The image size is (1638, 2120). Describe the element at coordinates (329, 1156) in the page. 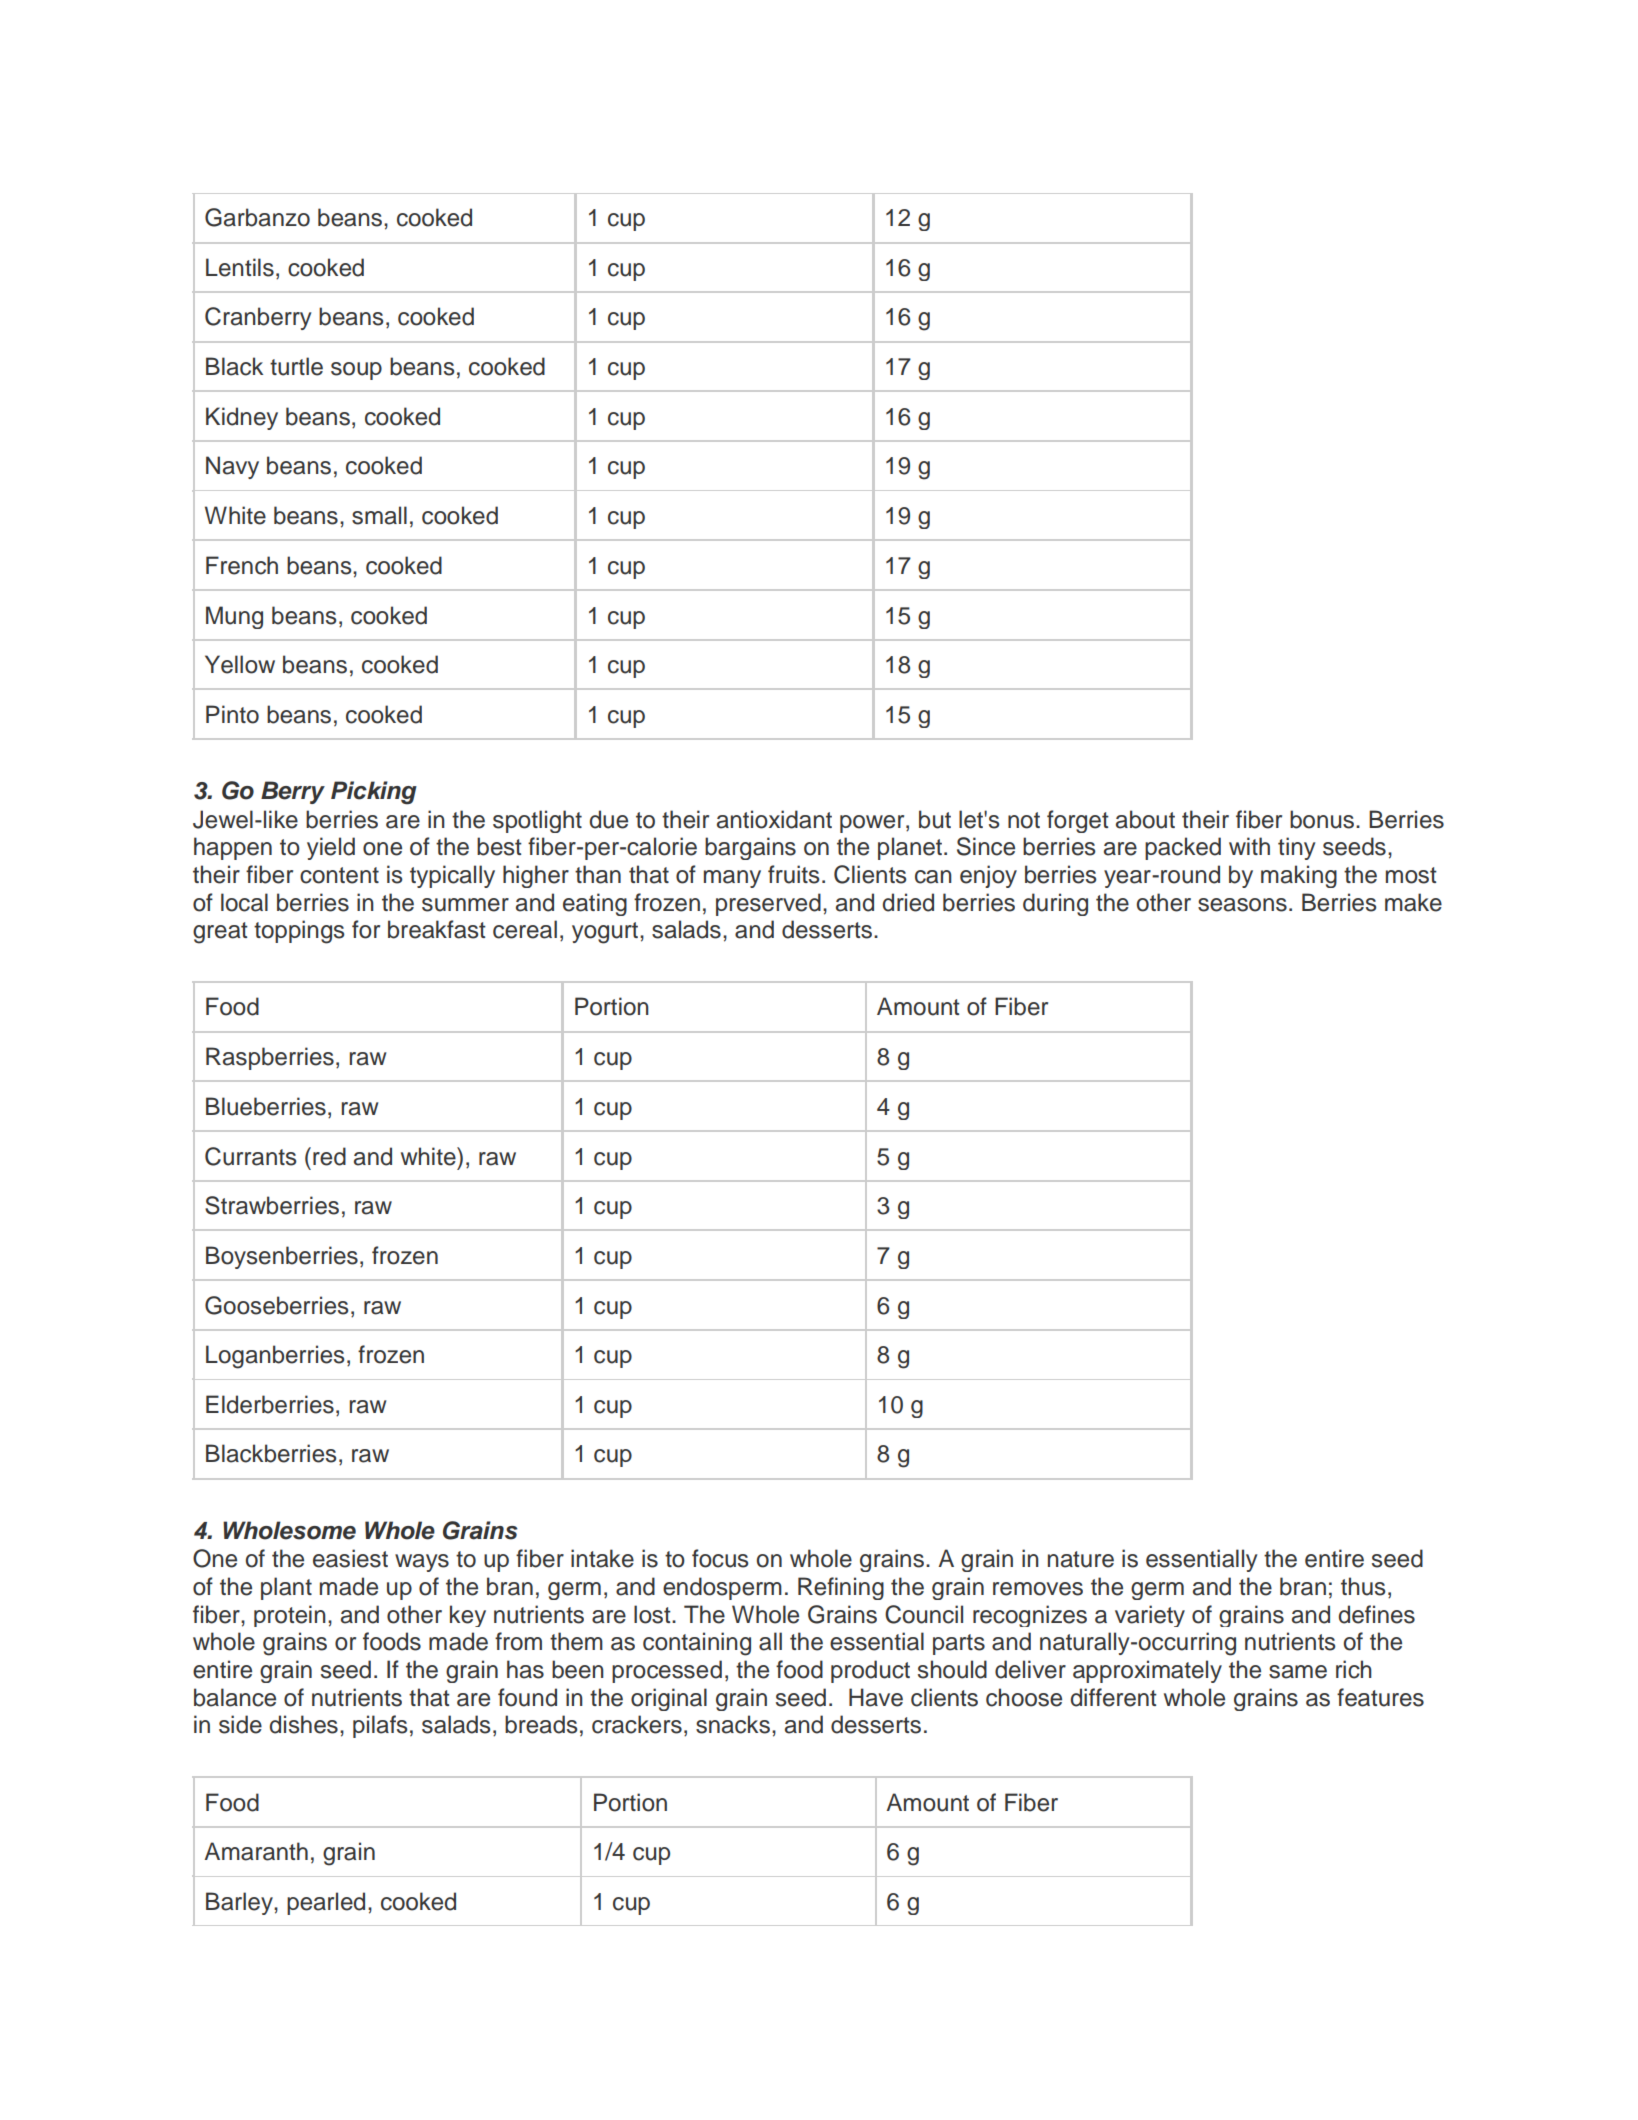

I see `red` at that location.
